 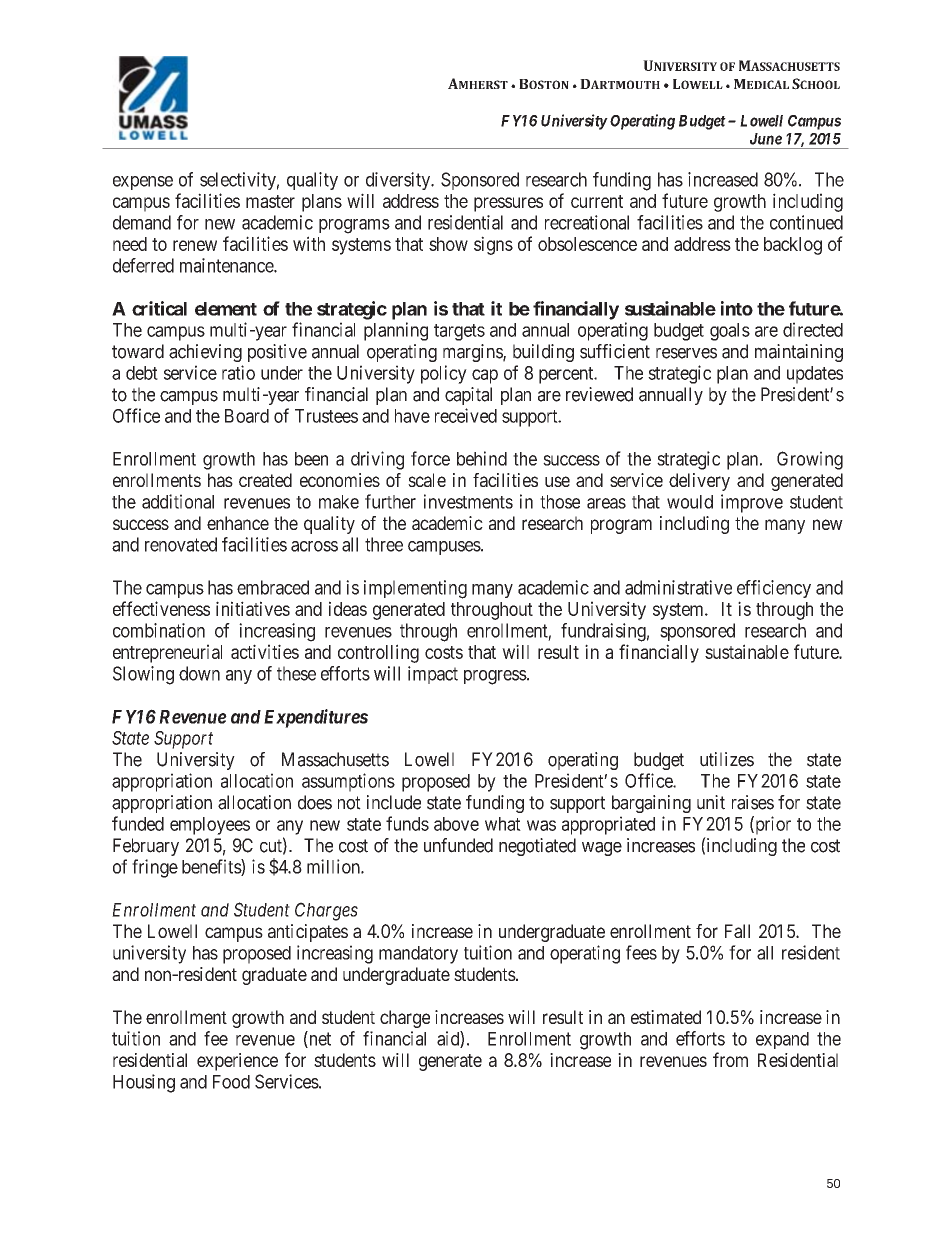 What do you see at coordinates (143, 183) in the document?
I see `expense` at bounding box center [143, 183].
